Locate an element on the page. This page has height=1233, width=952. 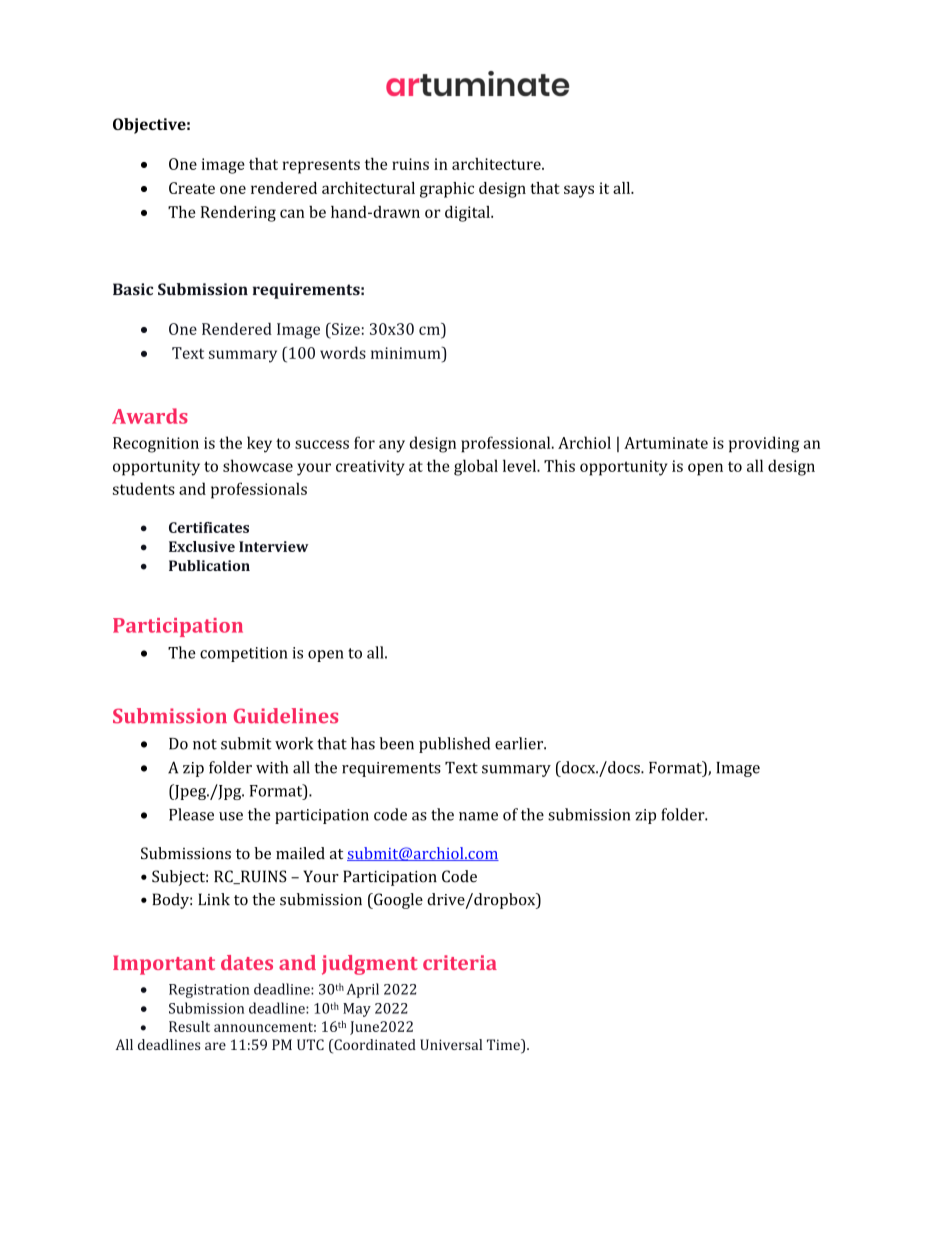
Time is located at coordinates (504, 1046).
